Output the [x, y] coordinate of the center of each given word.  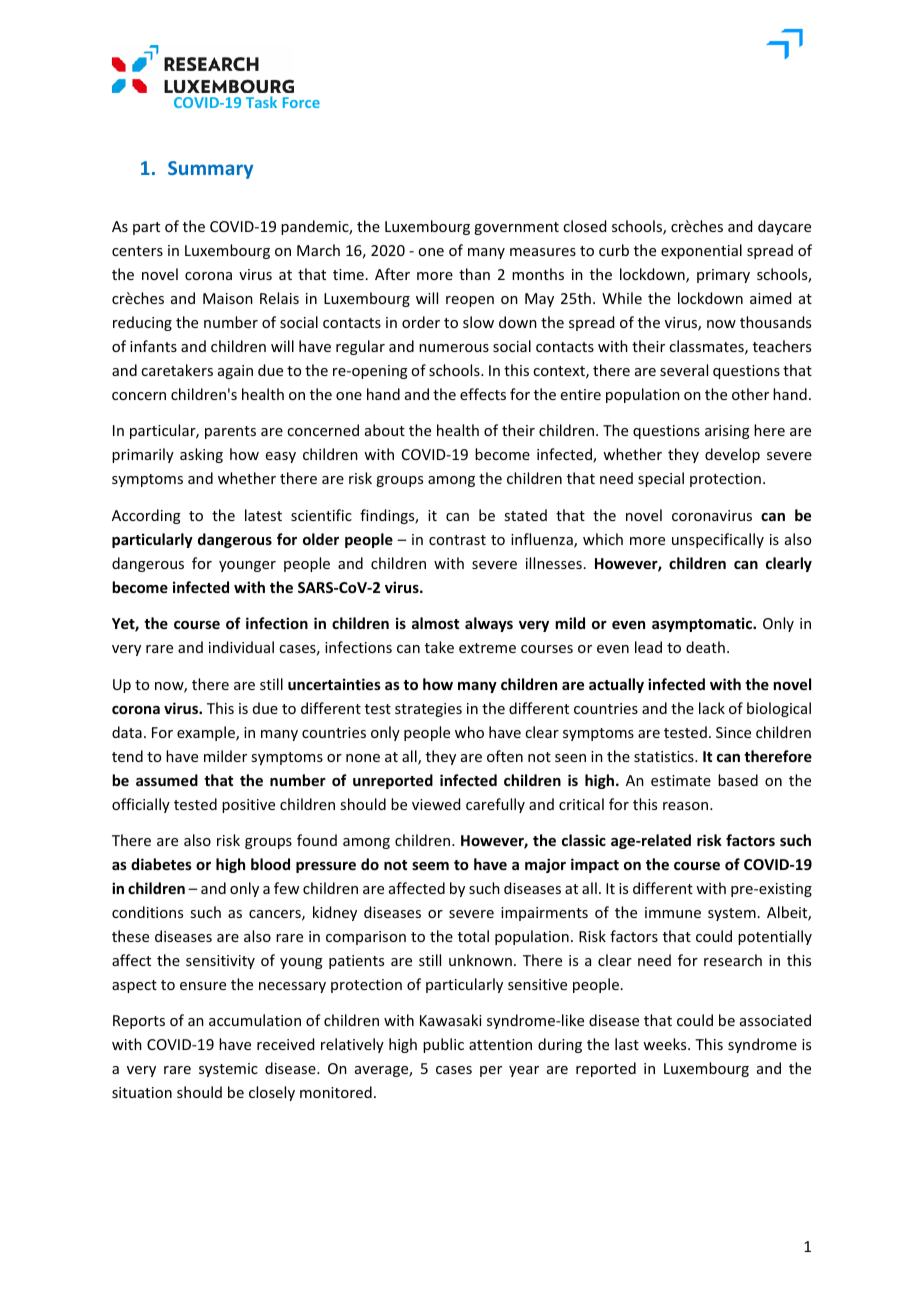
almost [435, 623]
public [443, 1045]
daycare [784, 227]
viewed [436, 804]
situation [142, 1092]
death [705, 647]
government [516, 228]
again [235, 372]
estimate [681, 780]
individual [241, 647]
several [684, 370]
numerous [454, 348]
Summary [210, 170]
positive [248, 806]
